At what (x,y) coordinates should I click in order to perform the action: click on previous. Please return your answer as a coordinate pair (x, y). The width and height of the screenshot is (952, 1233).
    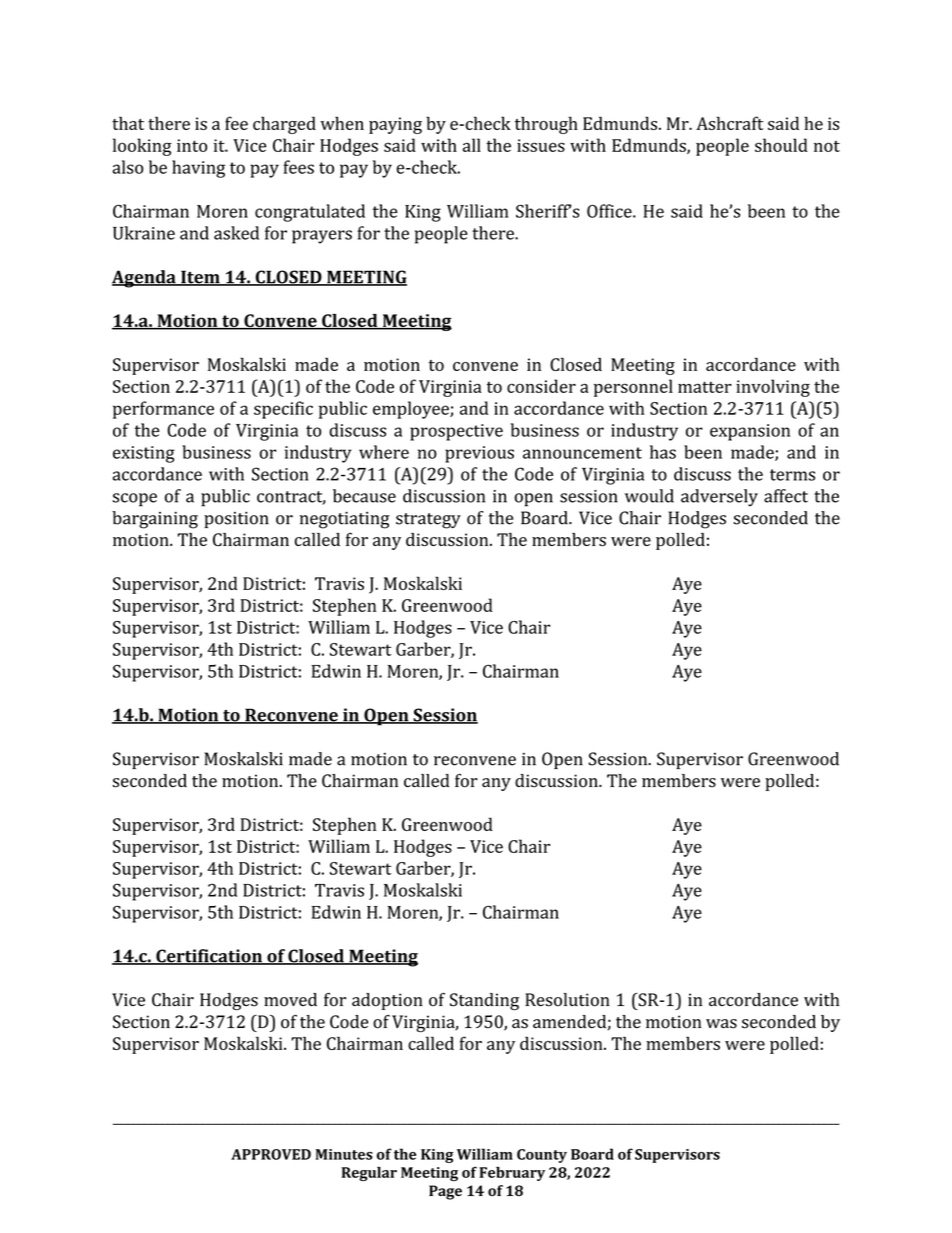
    Looking at the image, I should click on (479, 454).
